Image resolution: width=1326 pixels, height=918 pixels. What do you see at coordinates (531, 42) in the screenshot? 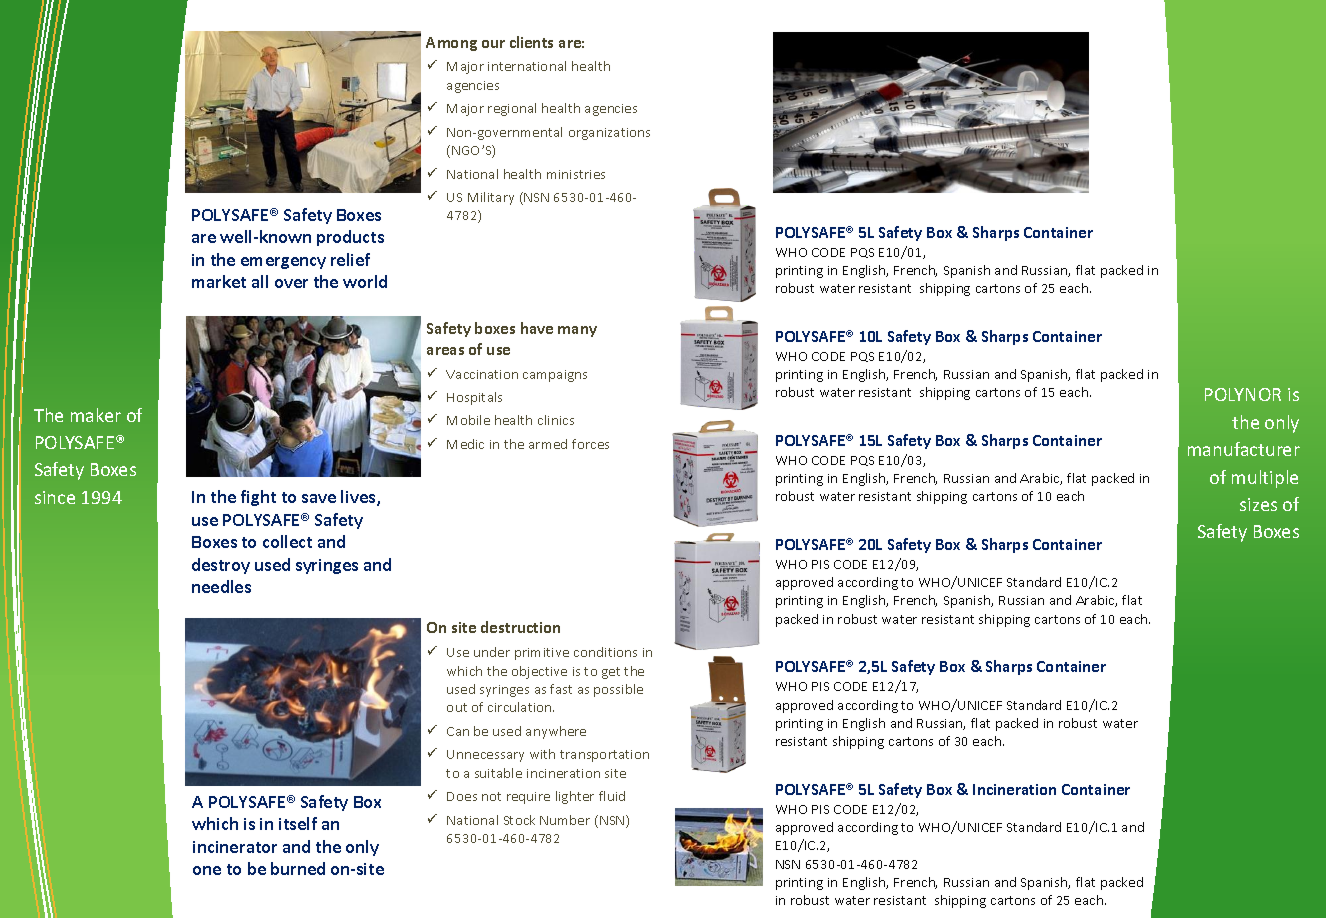
I see `clients` at bounding box center [531, 42].
